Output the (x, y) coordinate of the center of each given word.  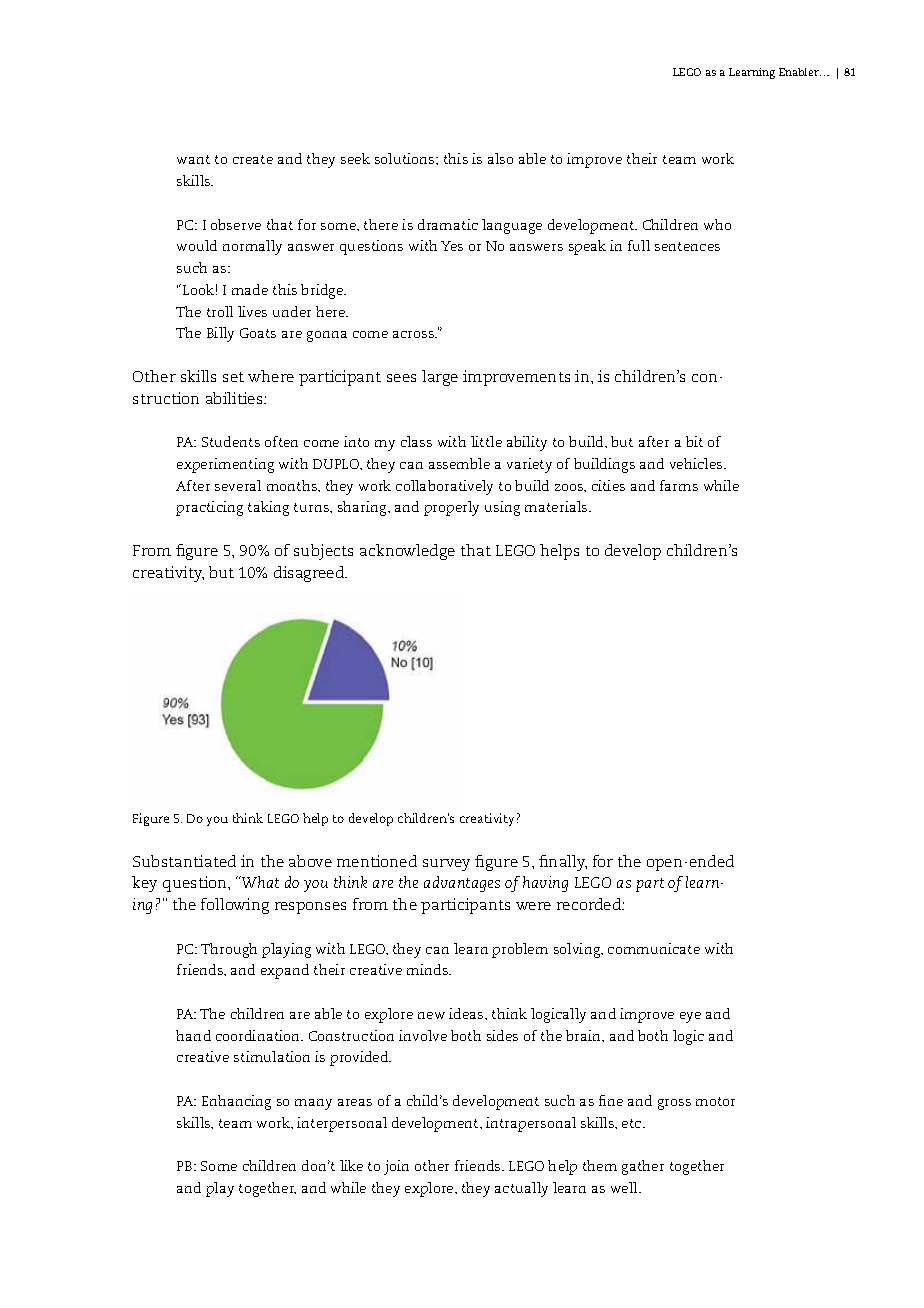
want (193, 159)
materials (557, 506)
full (639, 245)
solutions (406, 158)
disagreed (310, 574)
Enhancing (236, 1102)
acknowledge (407, 552)
